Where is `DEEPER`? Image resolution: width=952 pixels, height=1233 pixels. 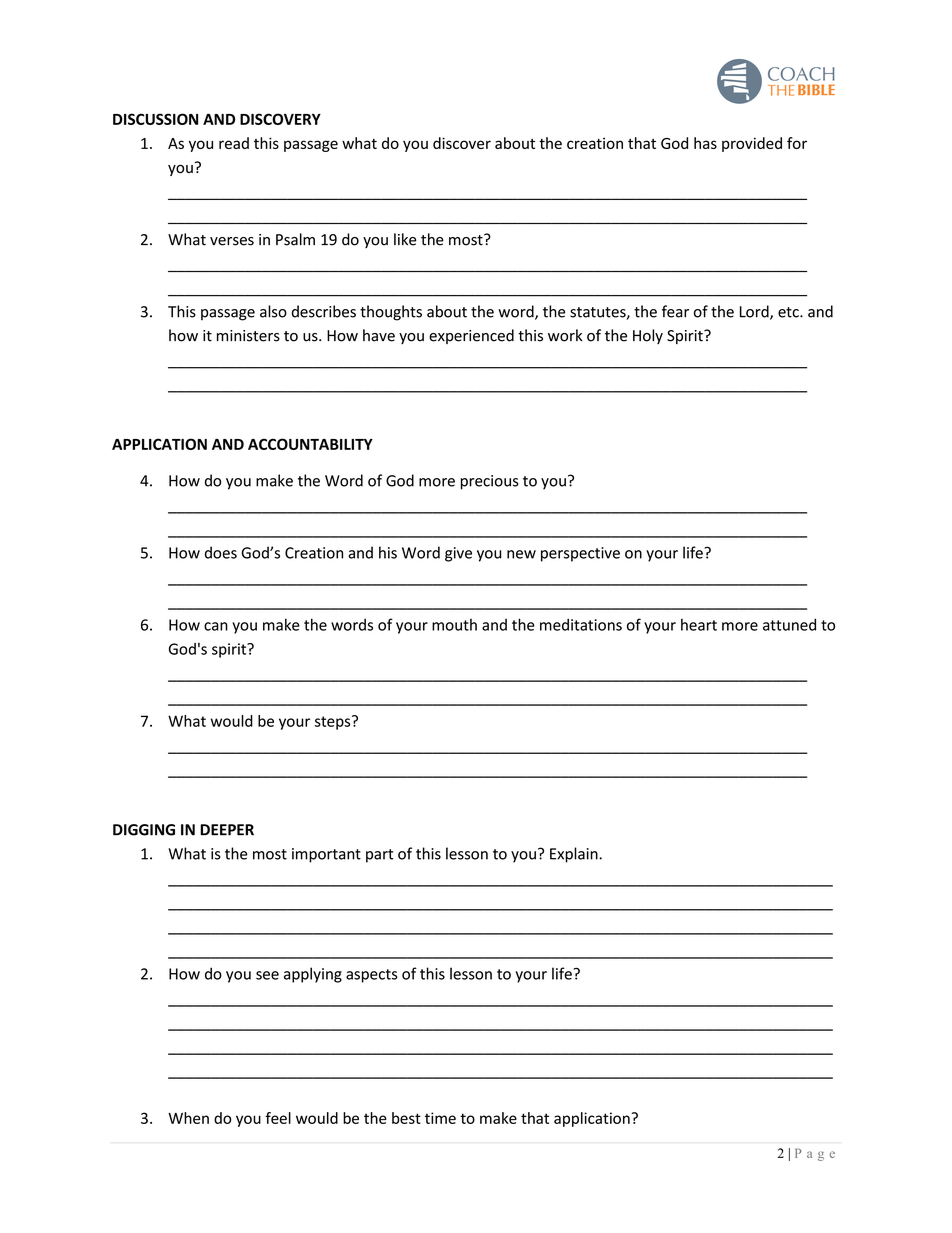
DEEPER is located at coordinates (227, 830).
